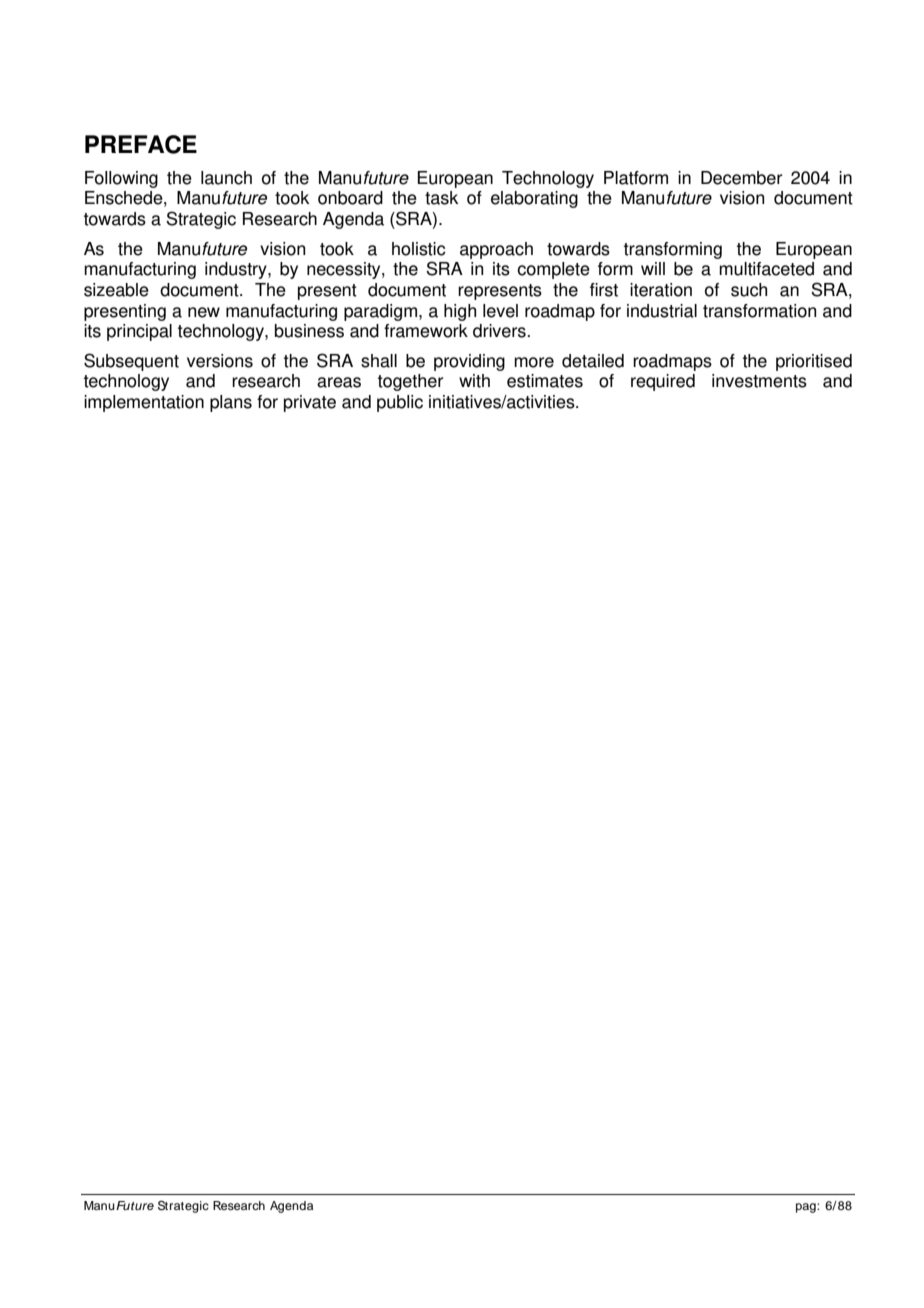 The height and width of the screenshot is (1308, 924). Describe the element at coordinates (411, 382) in the screenshot. I see `together` at that location.
